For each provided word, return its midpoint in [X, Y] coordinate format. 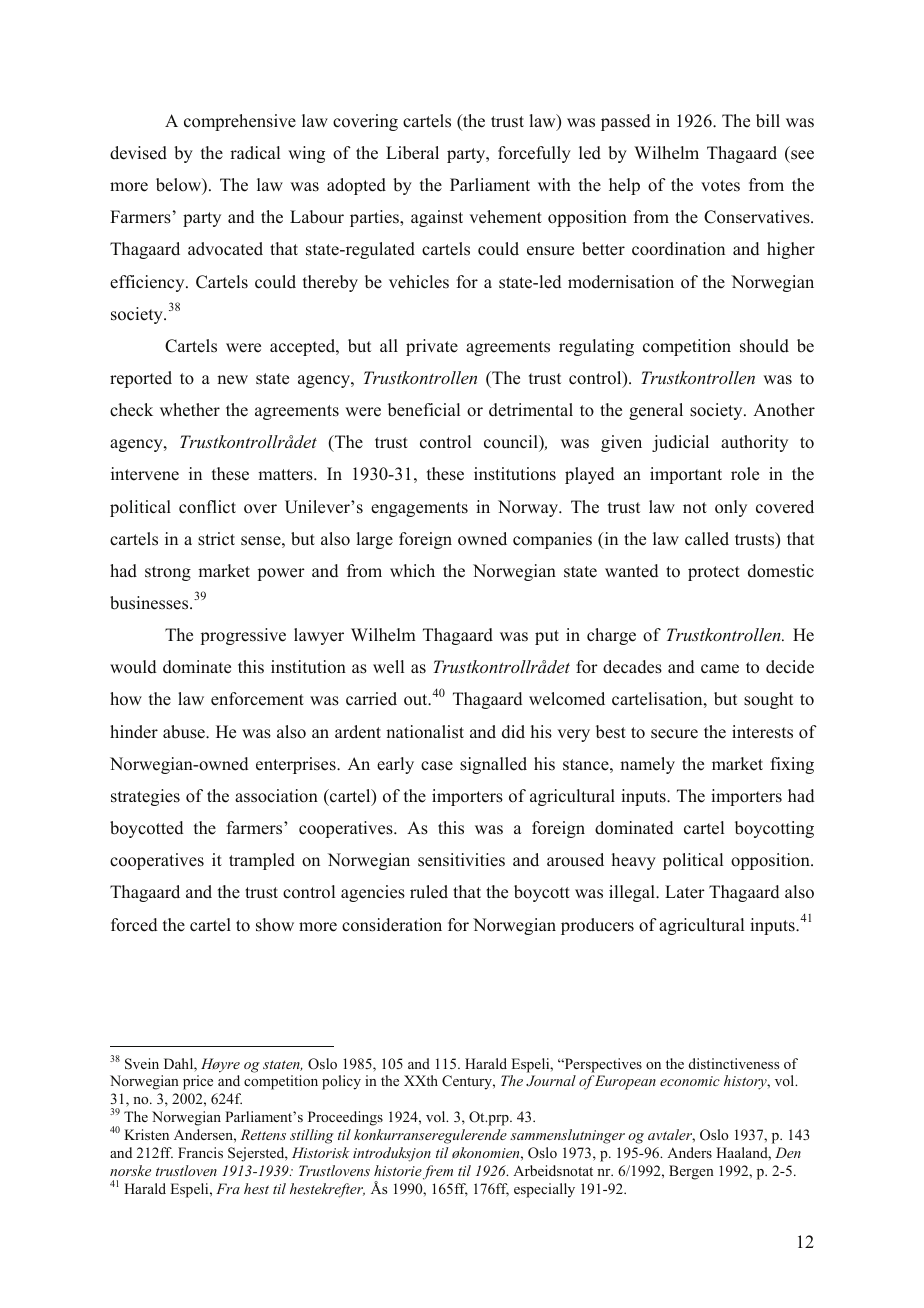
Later [685, 892]
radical [255, 153]
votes [720, 186]
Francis [200, 1152]
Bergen [691, 1172]
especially [544, 1190]
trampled [262, 861]
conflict [207, 507]
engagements [419, 509]
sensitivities [461, 860]
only [731, 508]
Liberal [412, 153]
